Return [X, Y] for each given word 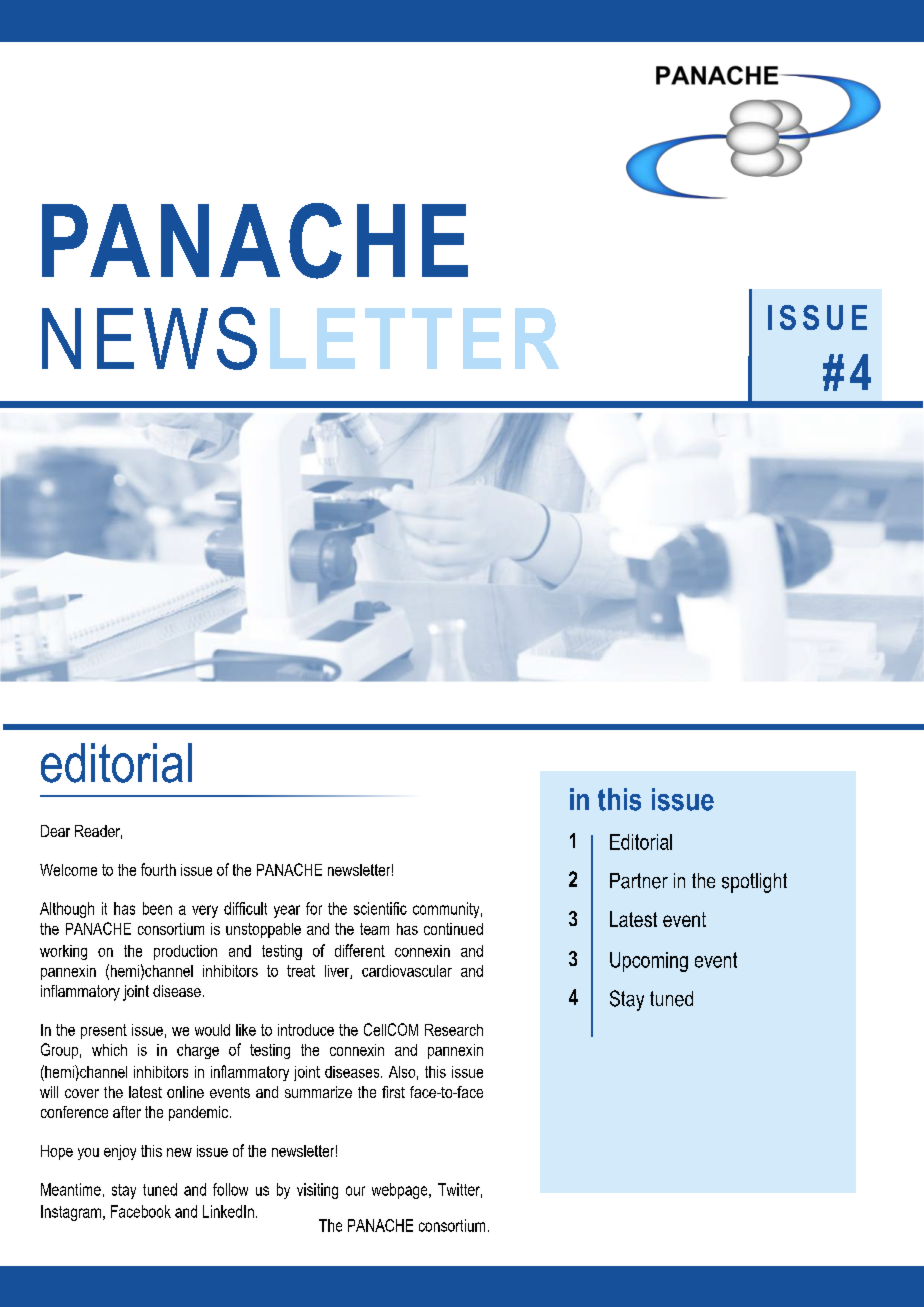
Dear [55, 831]
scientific [380, 908]
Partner [639, 881]
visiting [317, 1191]
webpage [401, 1191]
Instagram [72, 1213]
